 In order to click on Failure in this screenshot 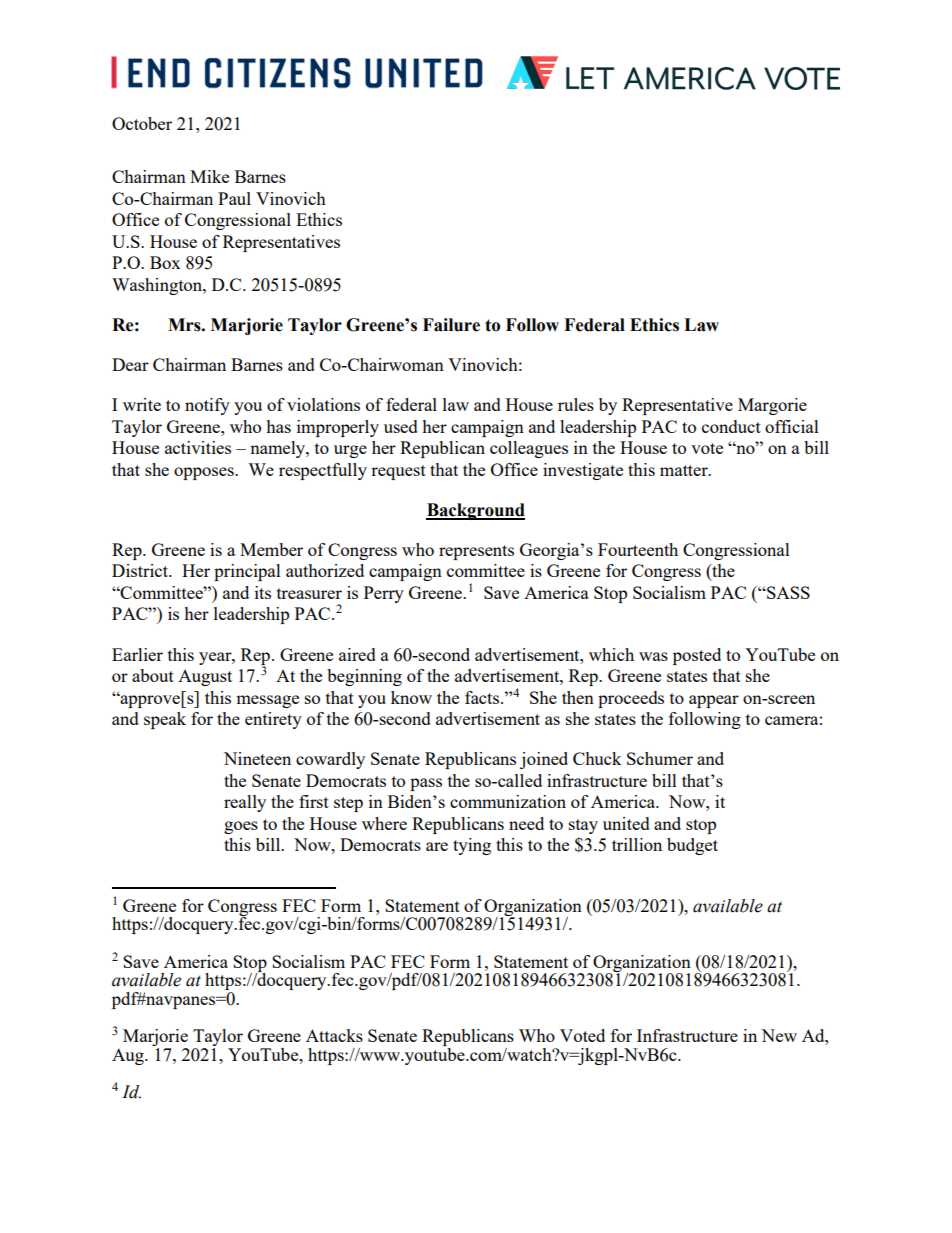, I will do `click(451, 325)`.
